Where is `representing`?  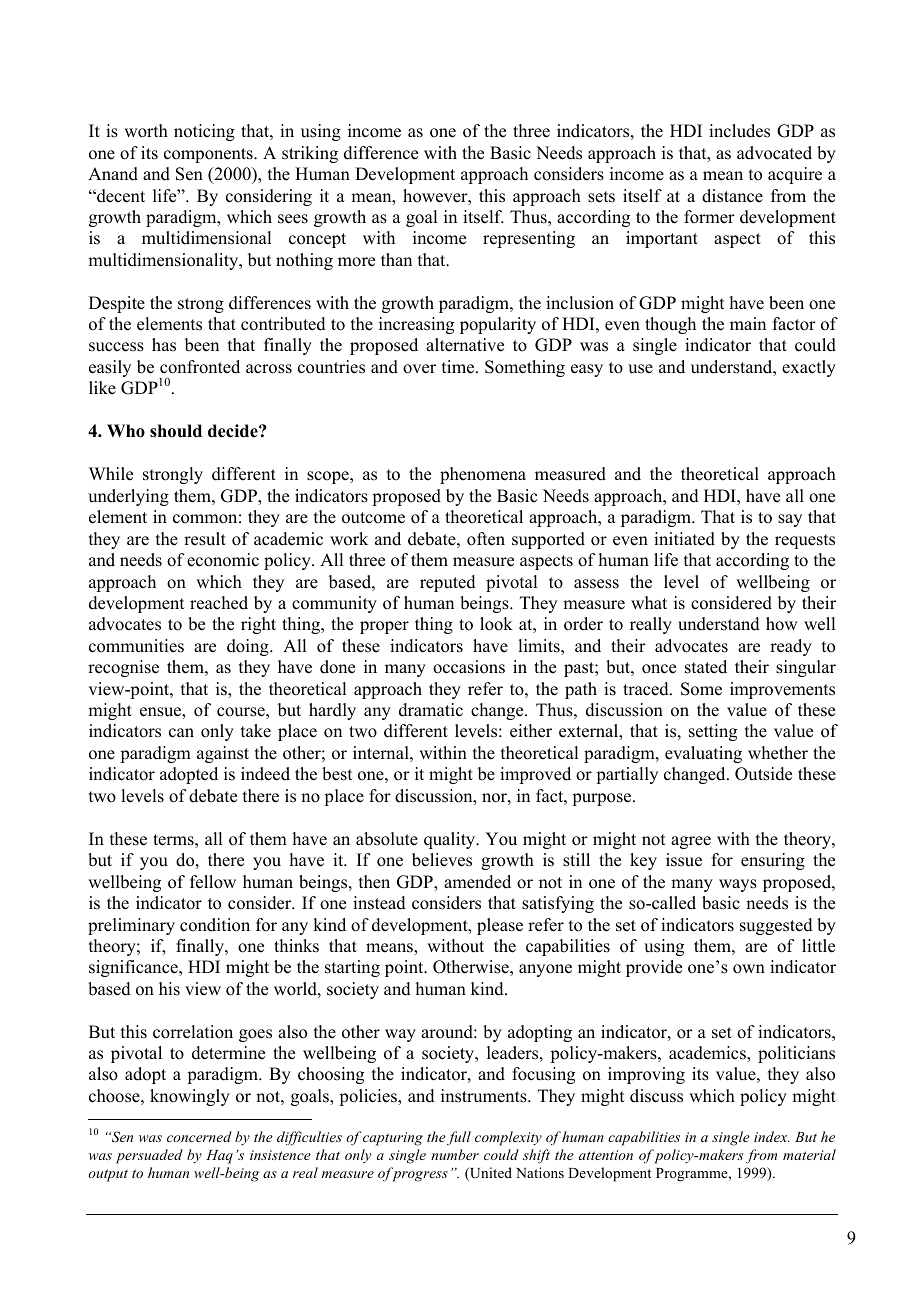 representing is located at coordinates (529, 239).
